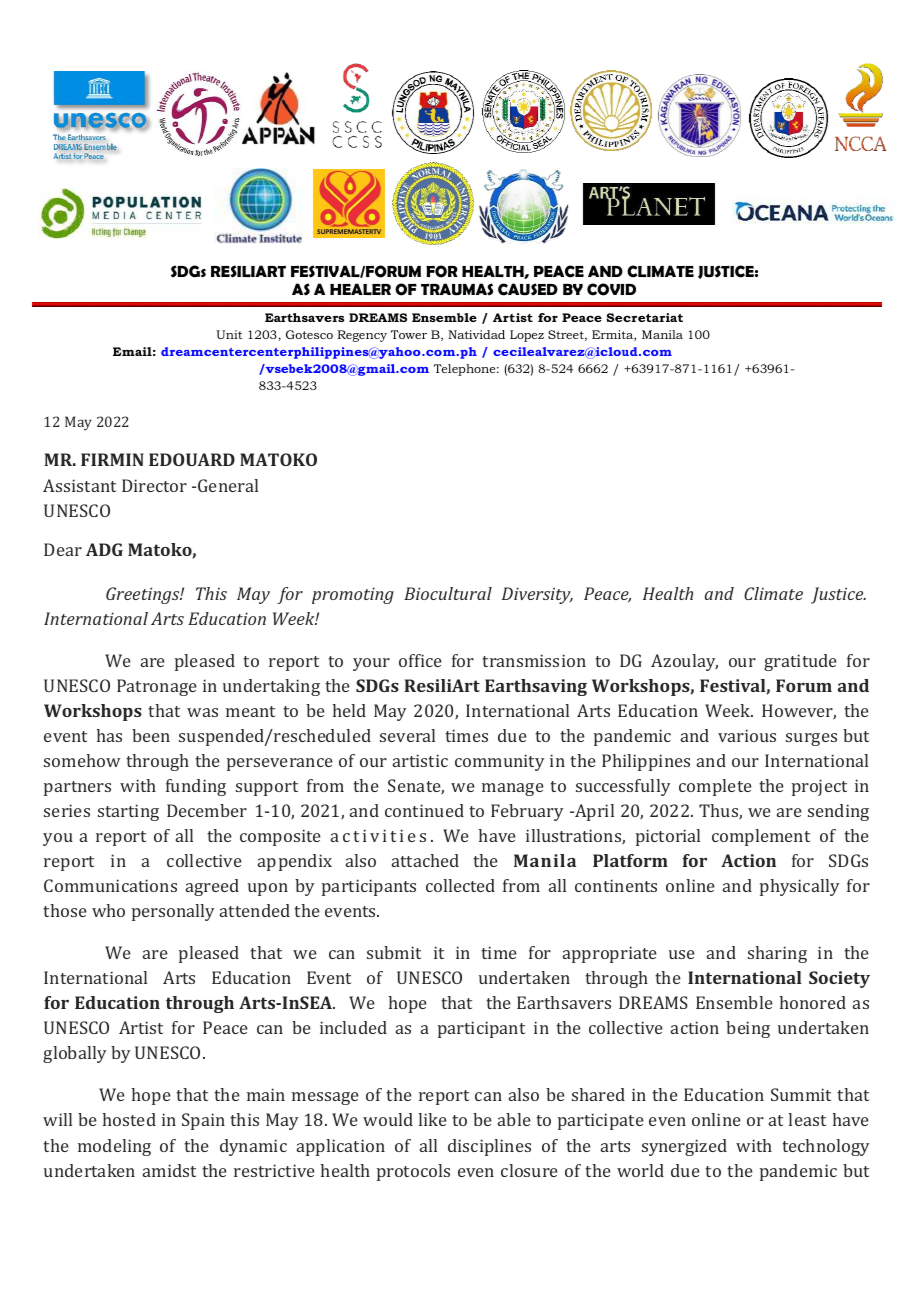  What do you see at coordinates (800, 662) in the page?
I see `gratitude` at bounding box center [800, 662].
